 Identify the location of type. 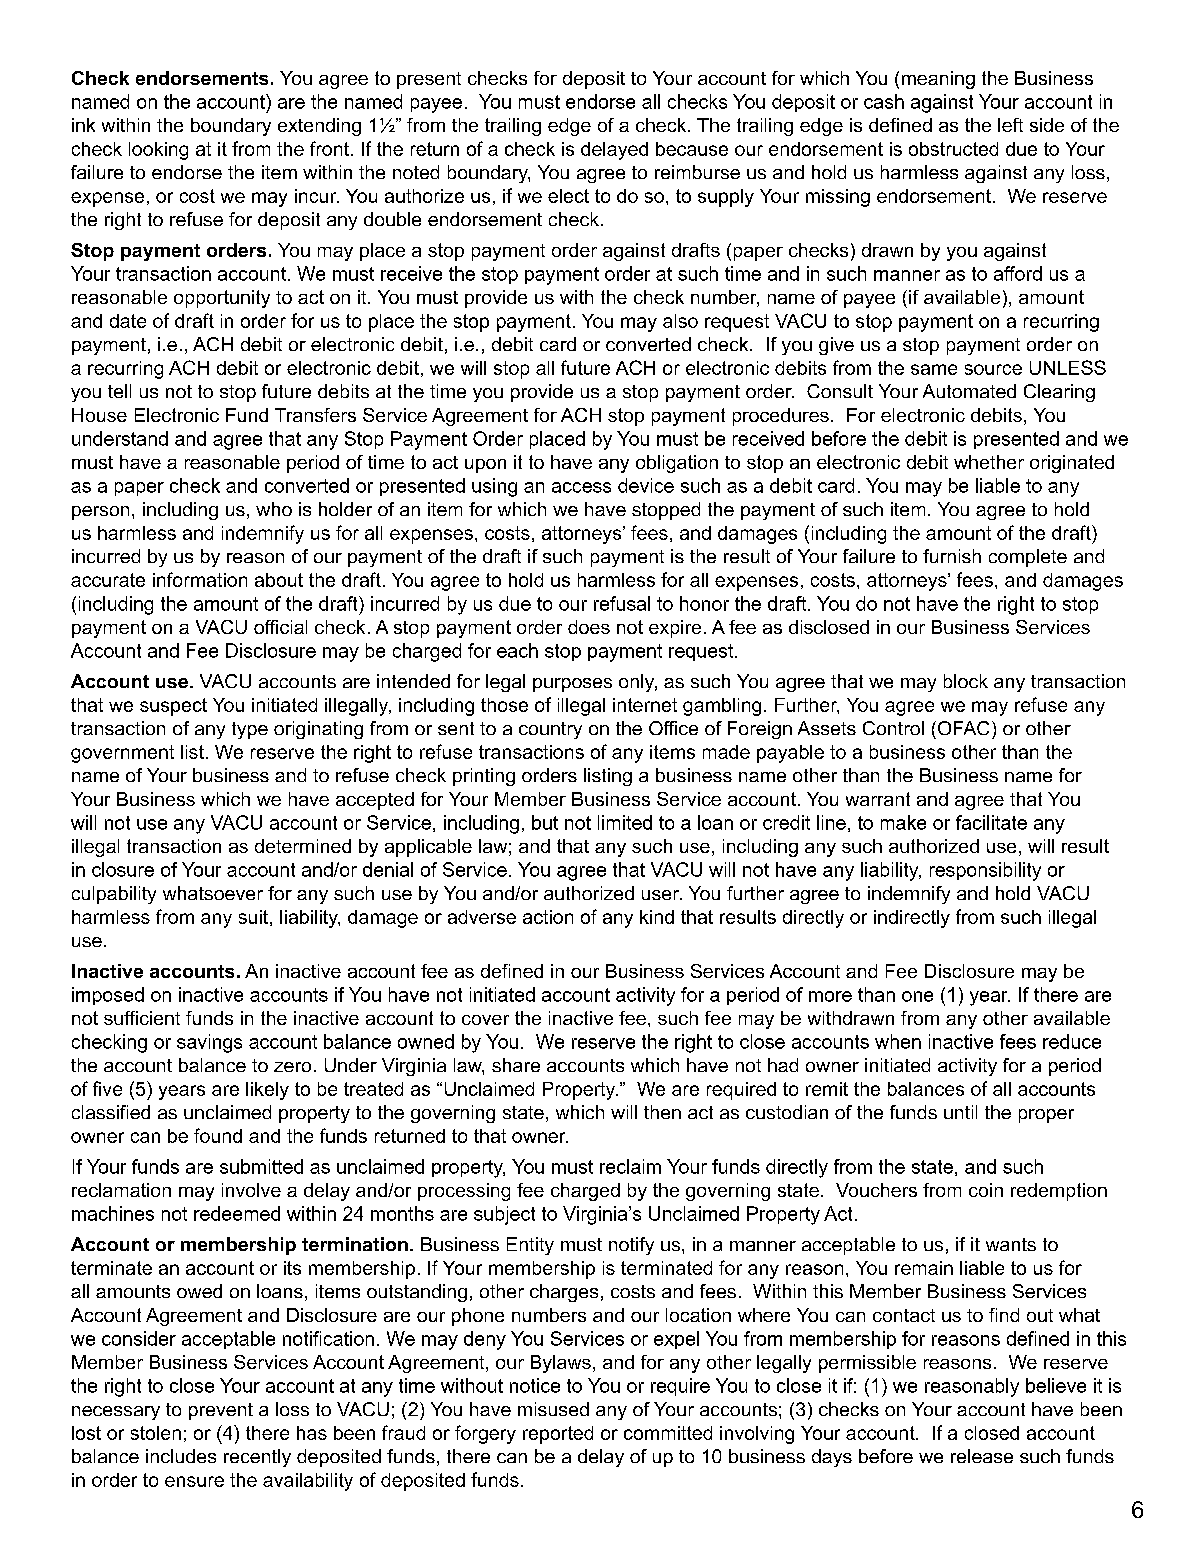
(250, 730).
